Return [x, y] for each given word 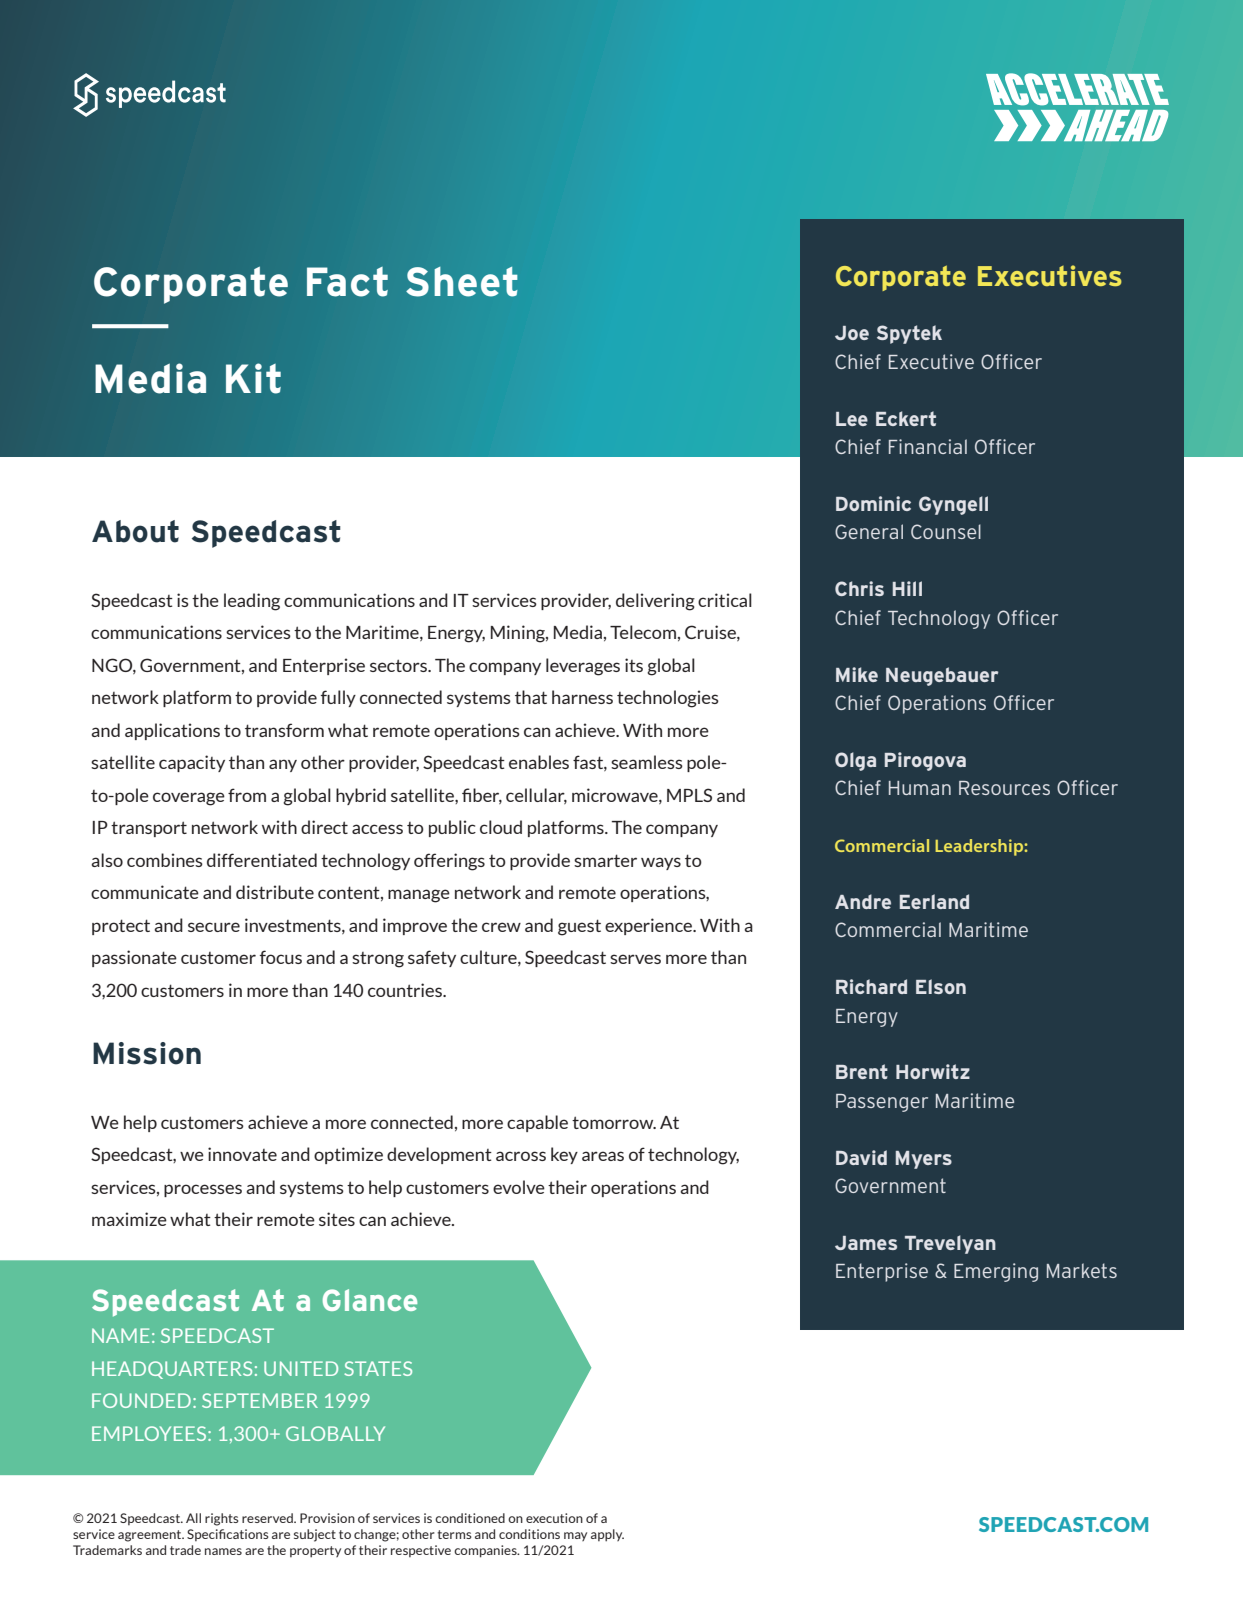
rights [221, 1519]
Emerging [996, 1272]
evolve [519, 1187]
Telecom [643, 632]
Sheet [462, 282]
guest [579, 927]
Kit [253, 378]
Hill [907, 588]
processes [203, 1190]
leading [252, 602]
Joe [852, 333]
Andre [863, 901]
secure [214, 927]
